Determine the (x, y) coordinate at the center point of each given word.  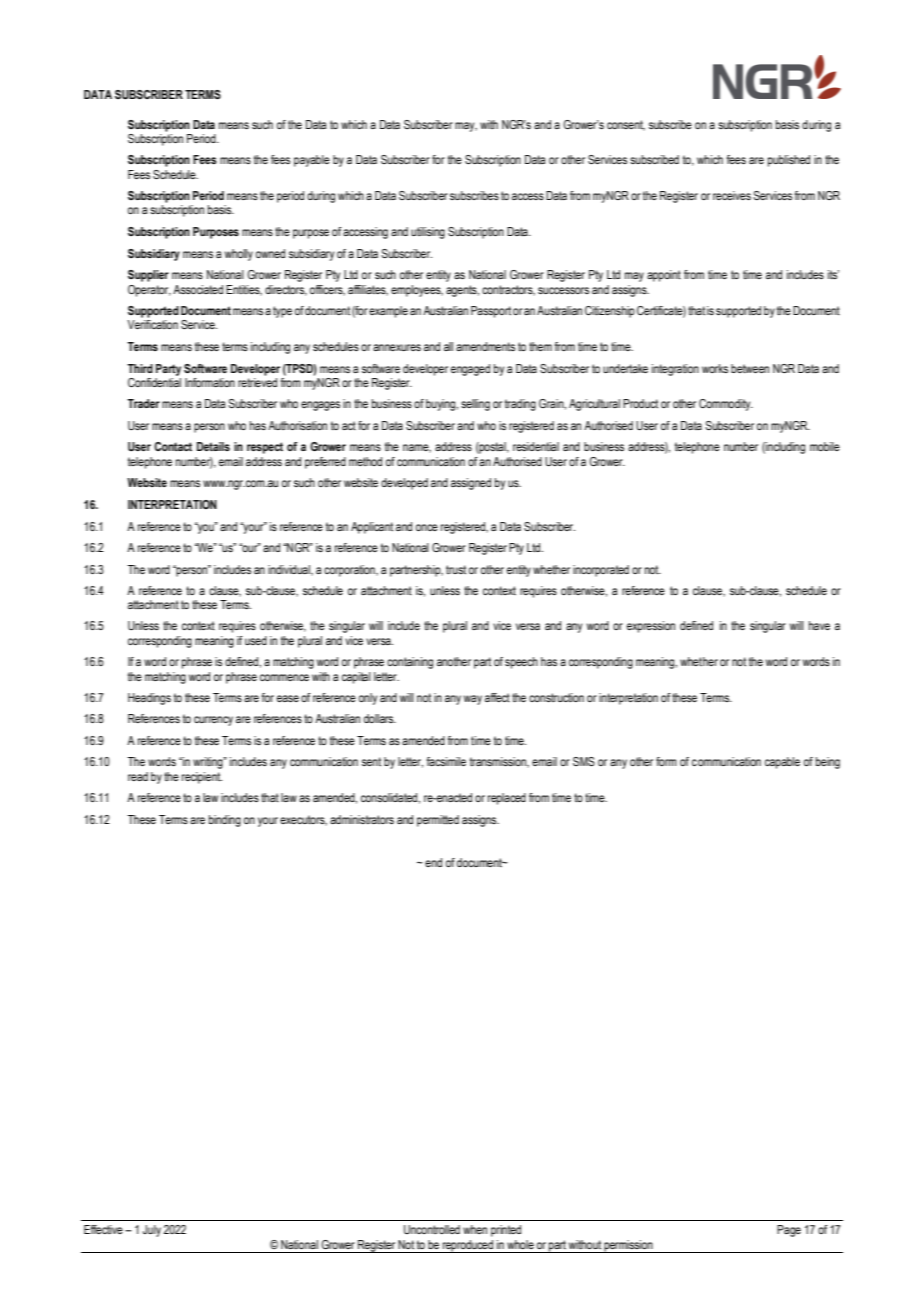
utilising (428, 233)
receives (732, 195)
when (475, 1229)
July (152, 1231)
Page (789, 1231)
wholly (238, 255)
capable (782, 763)
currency (213, 721)
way (472, 700)
